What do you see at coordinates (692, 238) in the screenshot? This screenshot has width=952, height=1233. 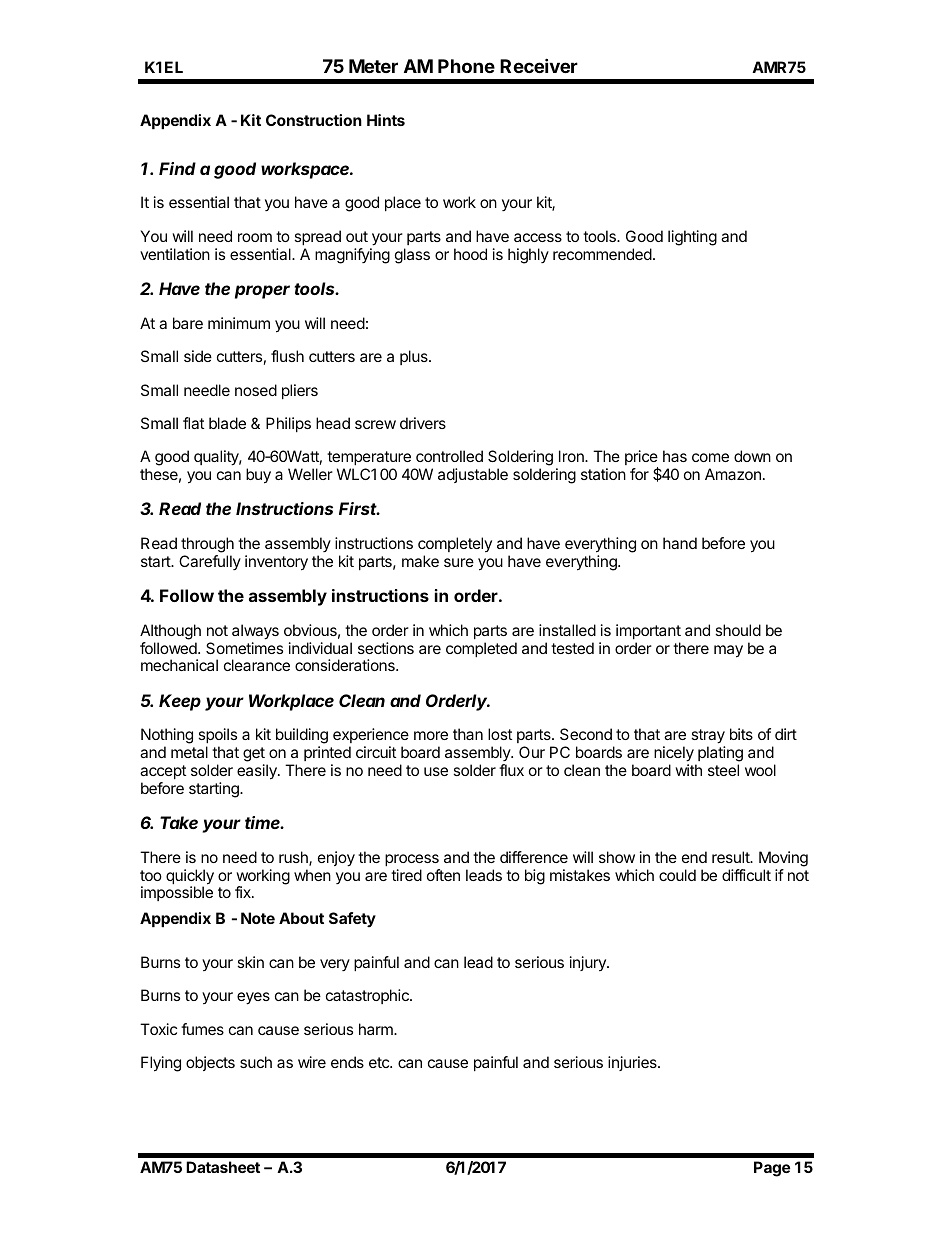 I see `lighting` at bounding box center [692, 238].
